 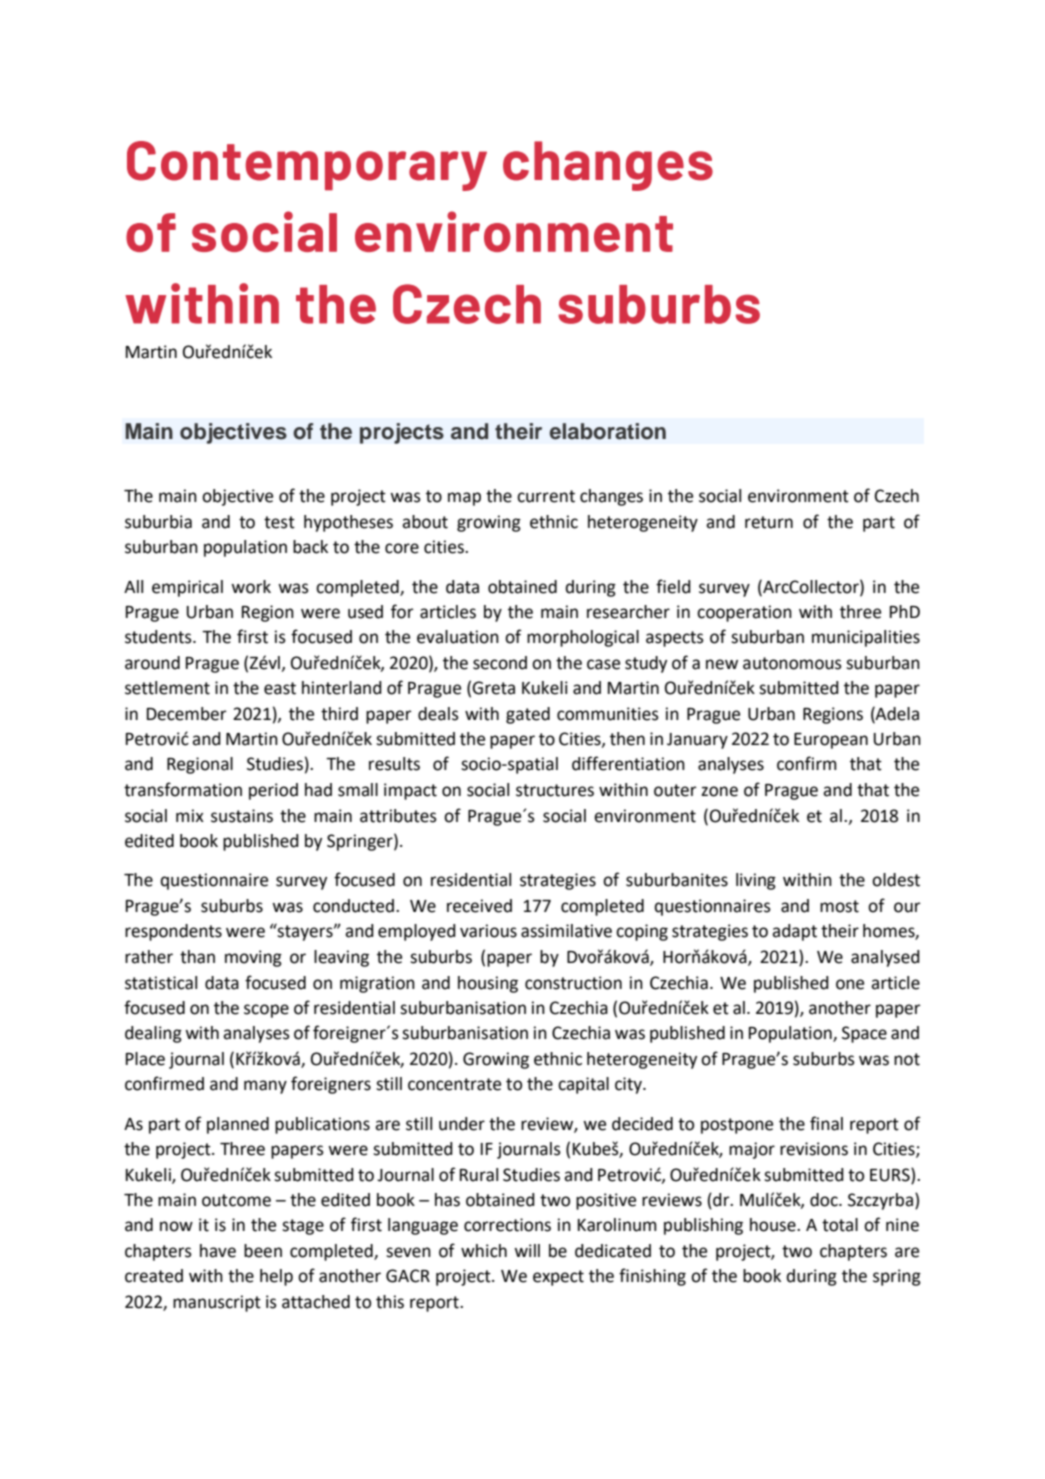 What do you see at coordinates (307, 166) in the image?
I see `Contemporary` at bounding box center [307, 166].
